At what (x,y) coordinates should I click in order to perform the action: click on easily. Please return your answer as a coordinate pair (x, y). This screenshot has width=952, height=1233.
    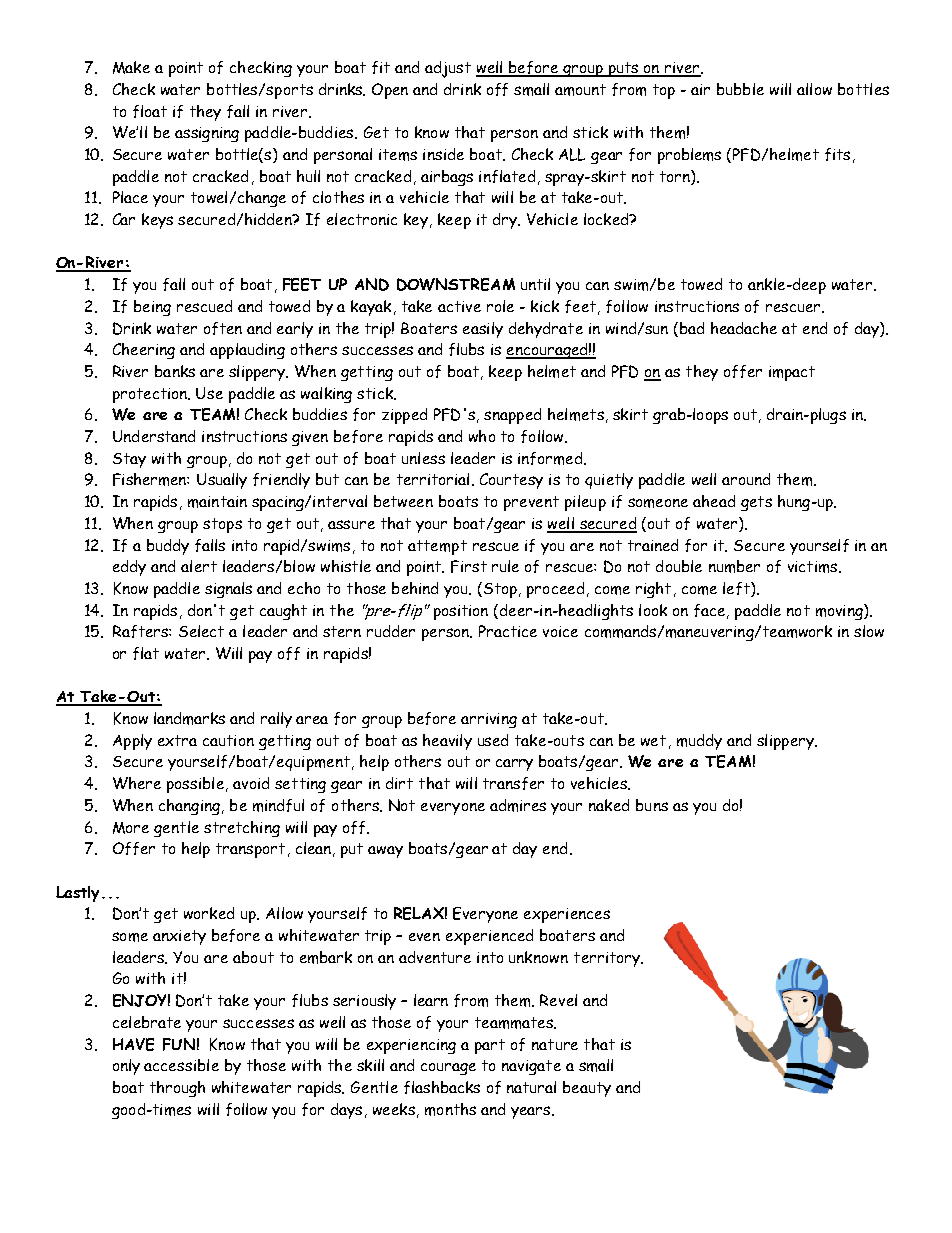
    Looking at the image, I should click on (483, 330).
